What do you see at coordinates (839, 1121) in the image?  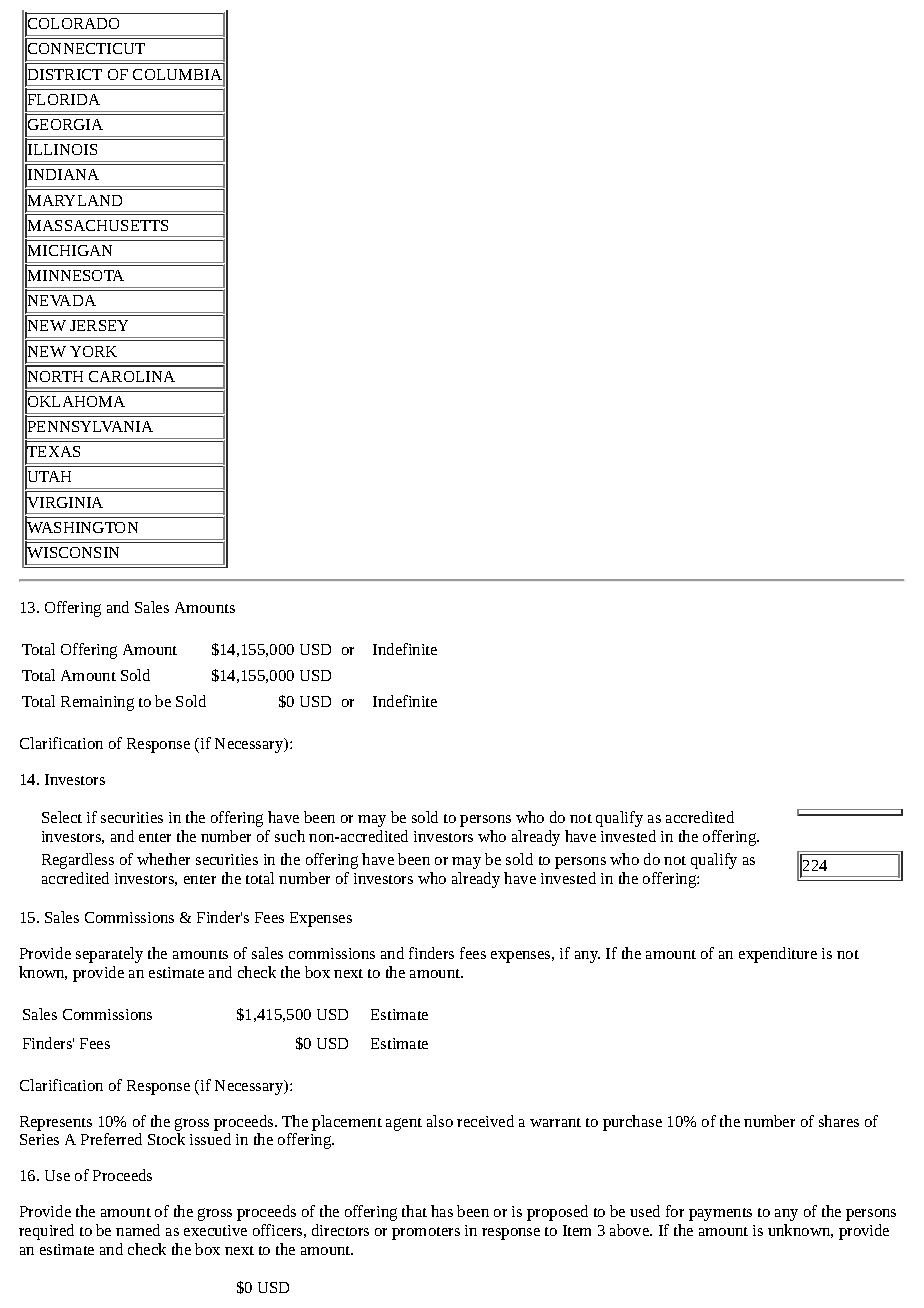 I see `shares` at bounding box center [839, 1121].
